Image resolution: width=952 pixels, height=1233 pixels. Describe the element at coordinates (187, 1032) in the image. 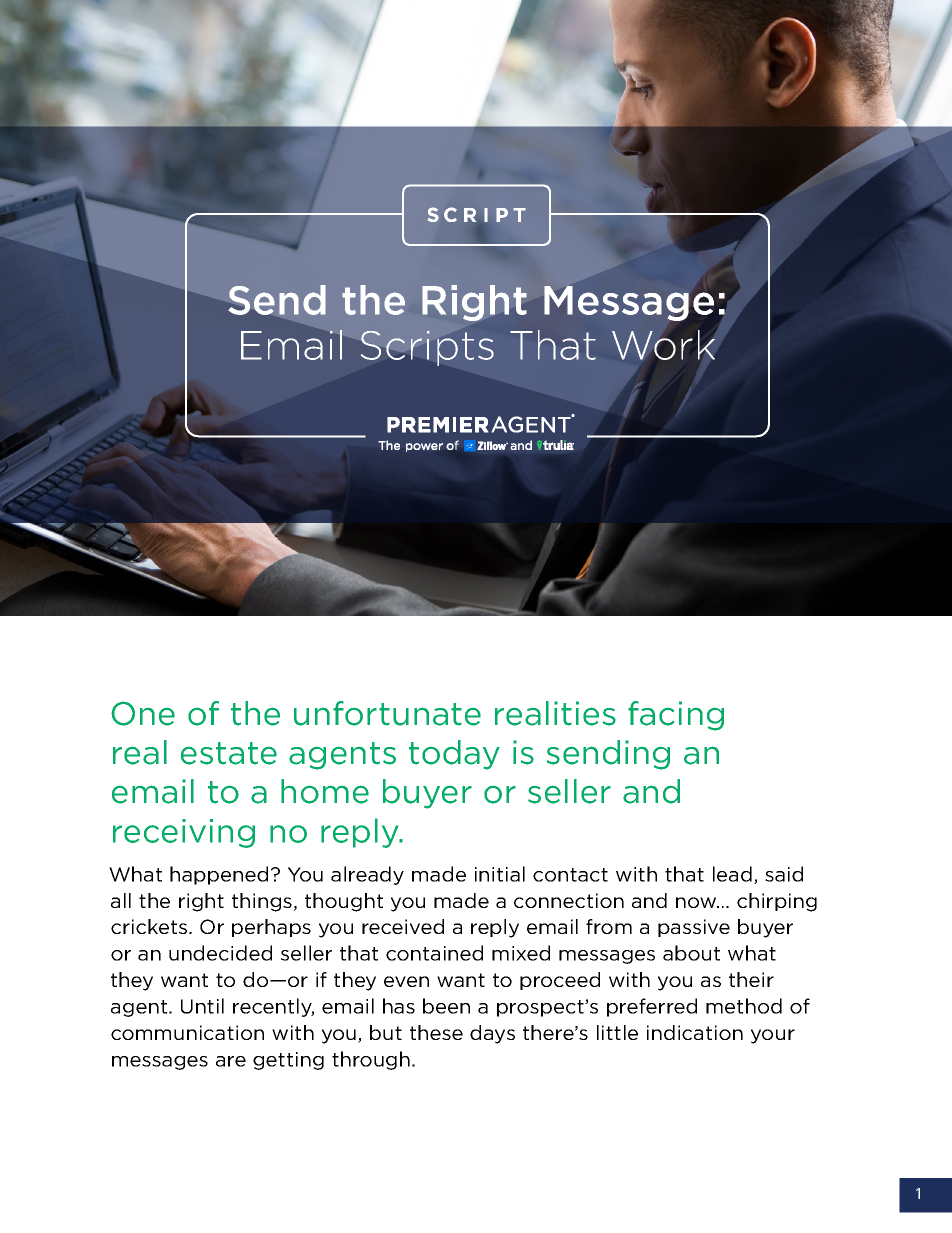

I see `communication` at that location.
